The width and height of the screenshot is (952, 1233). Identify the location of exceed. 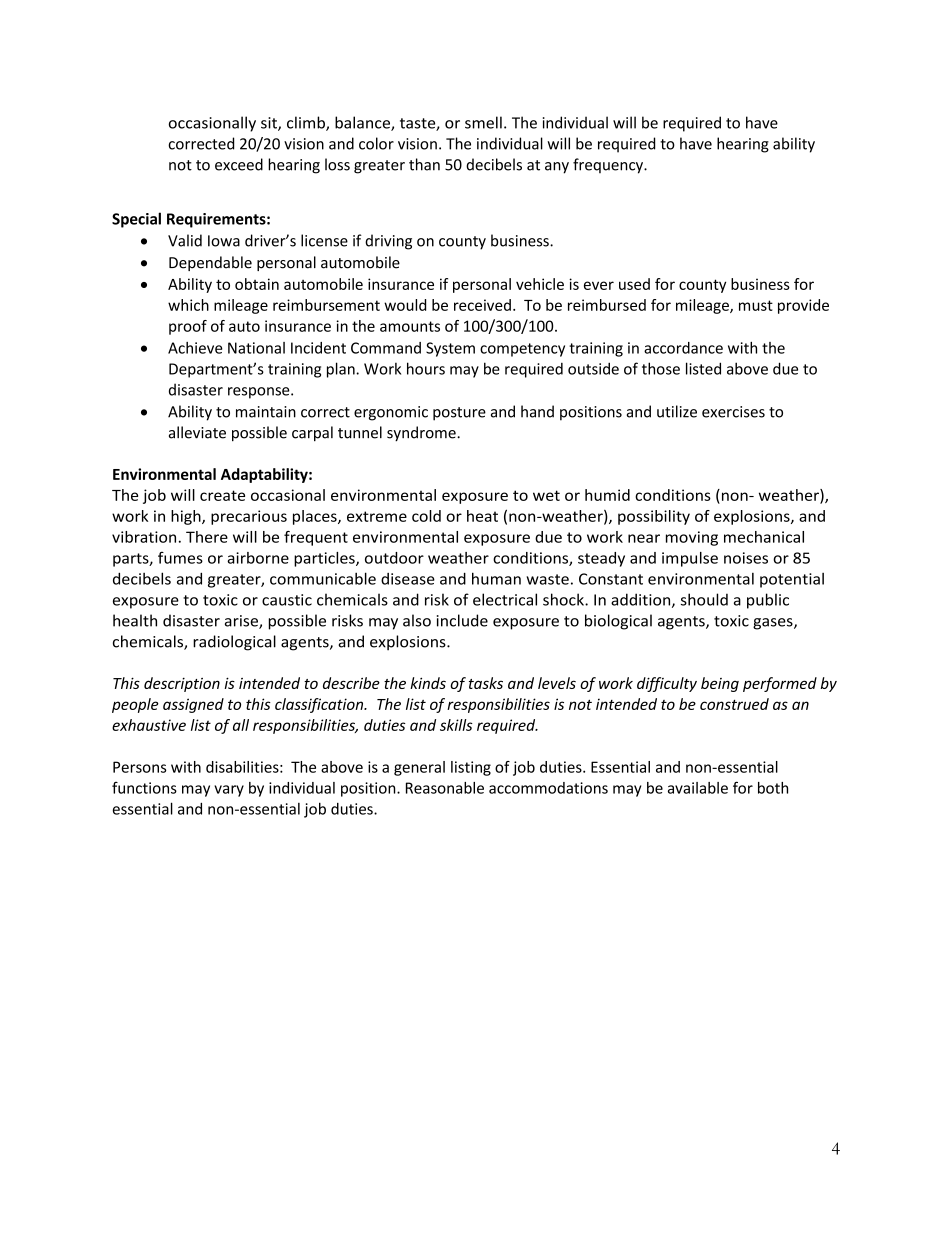
(239, 164).
